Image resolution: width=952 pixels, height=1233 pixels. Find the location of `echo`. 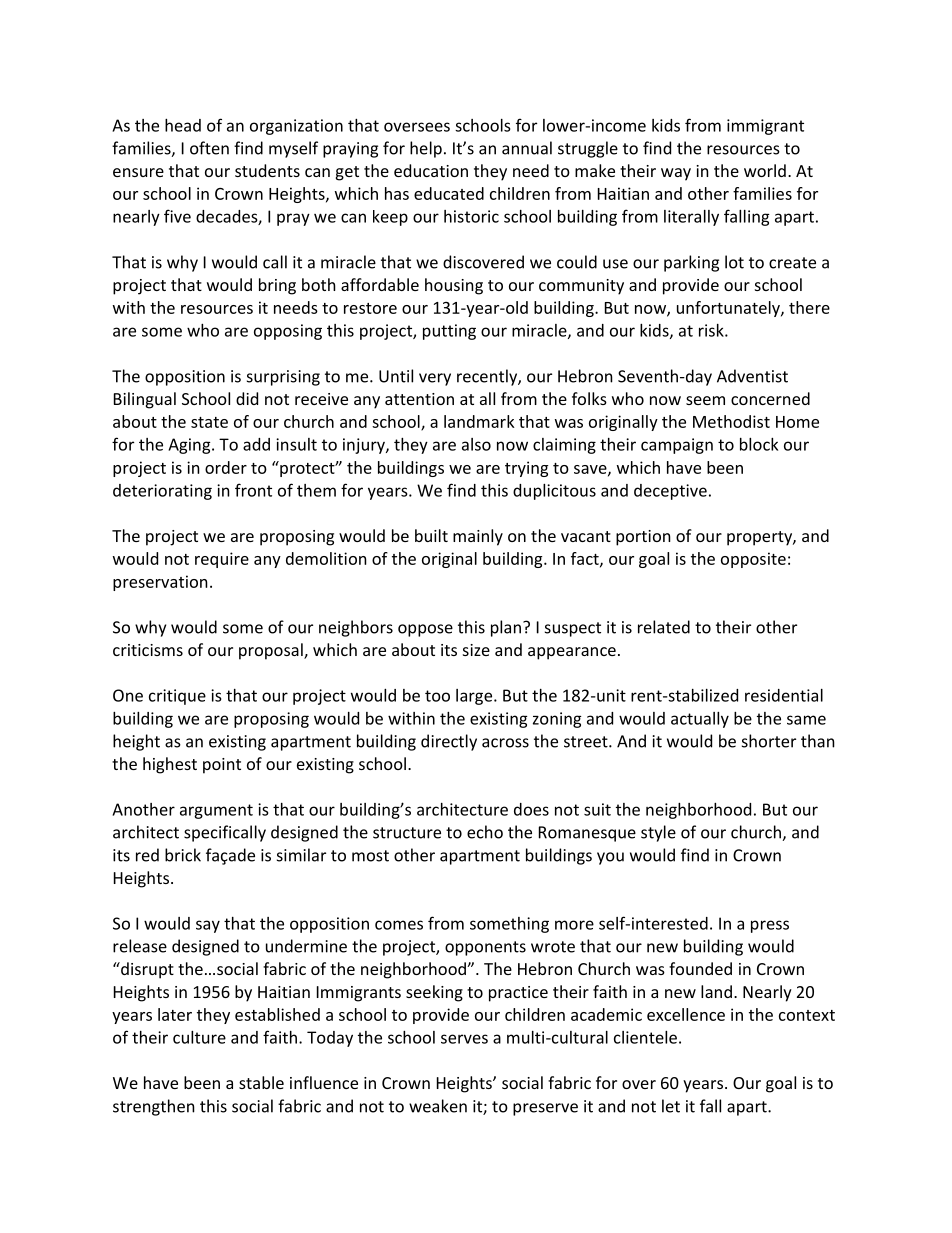

echo is located at coordinates (485, 832).
